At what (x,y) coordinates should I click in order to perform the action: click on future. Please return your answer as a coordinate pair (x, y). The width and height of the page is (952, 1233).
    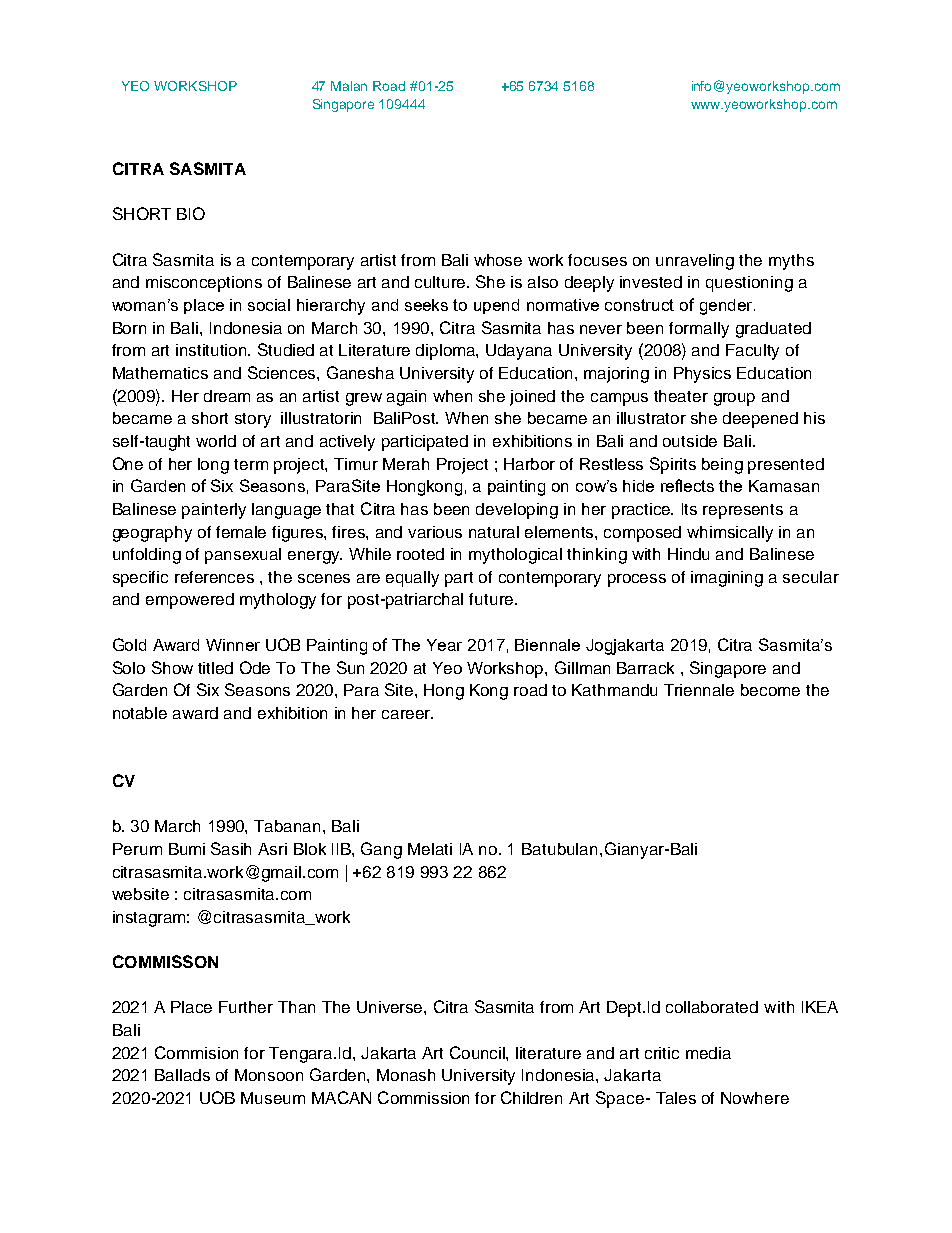
    Looking at the image, I should click on (491, 599).
